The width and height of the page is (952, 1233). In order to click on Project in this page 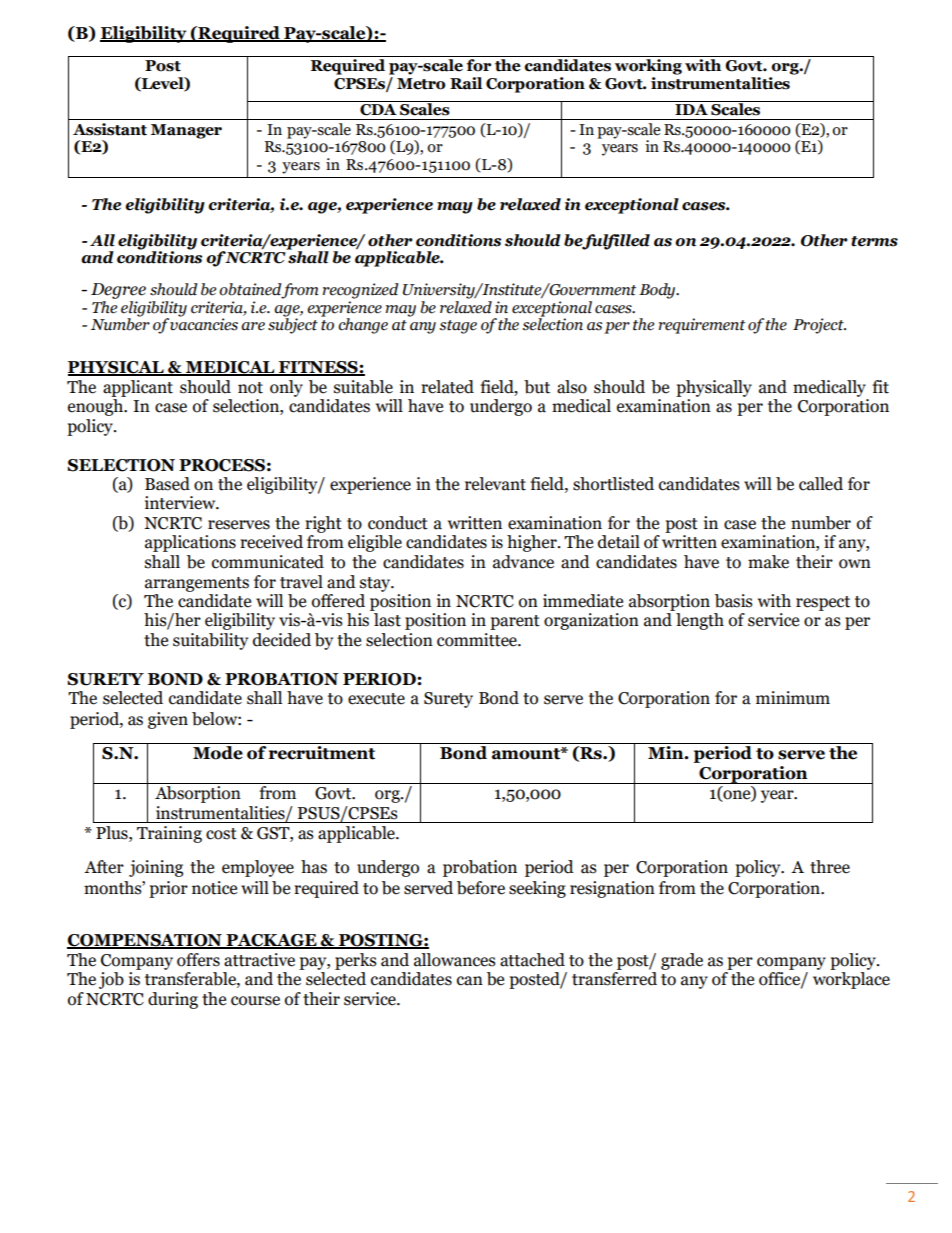, I will do `click(819, 326)`.
